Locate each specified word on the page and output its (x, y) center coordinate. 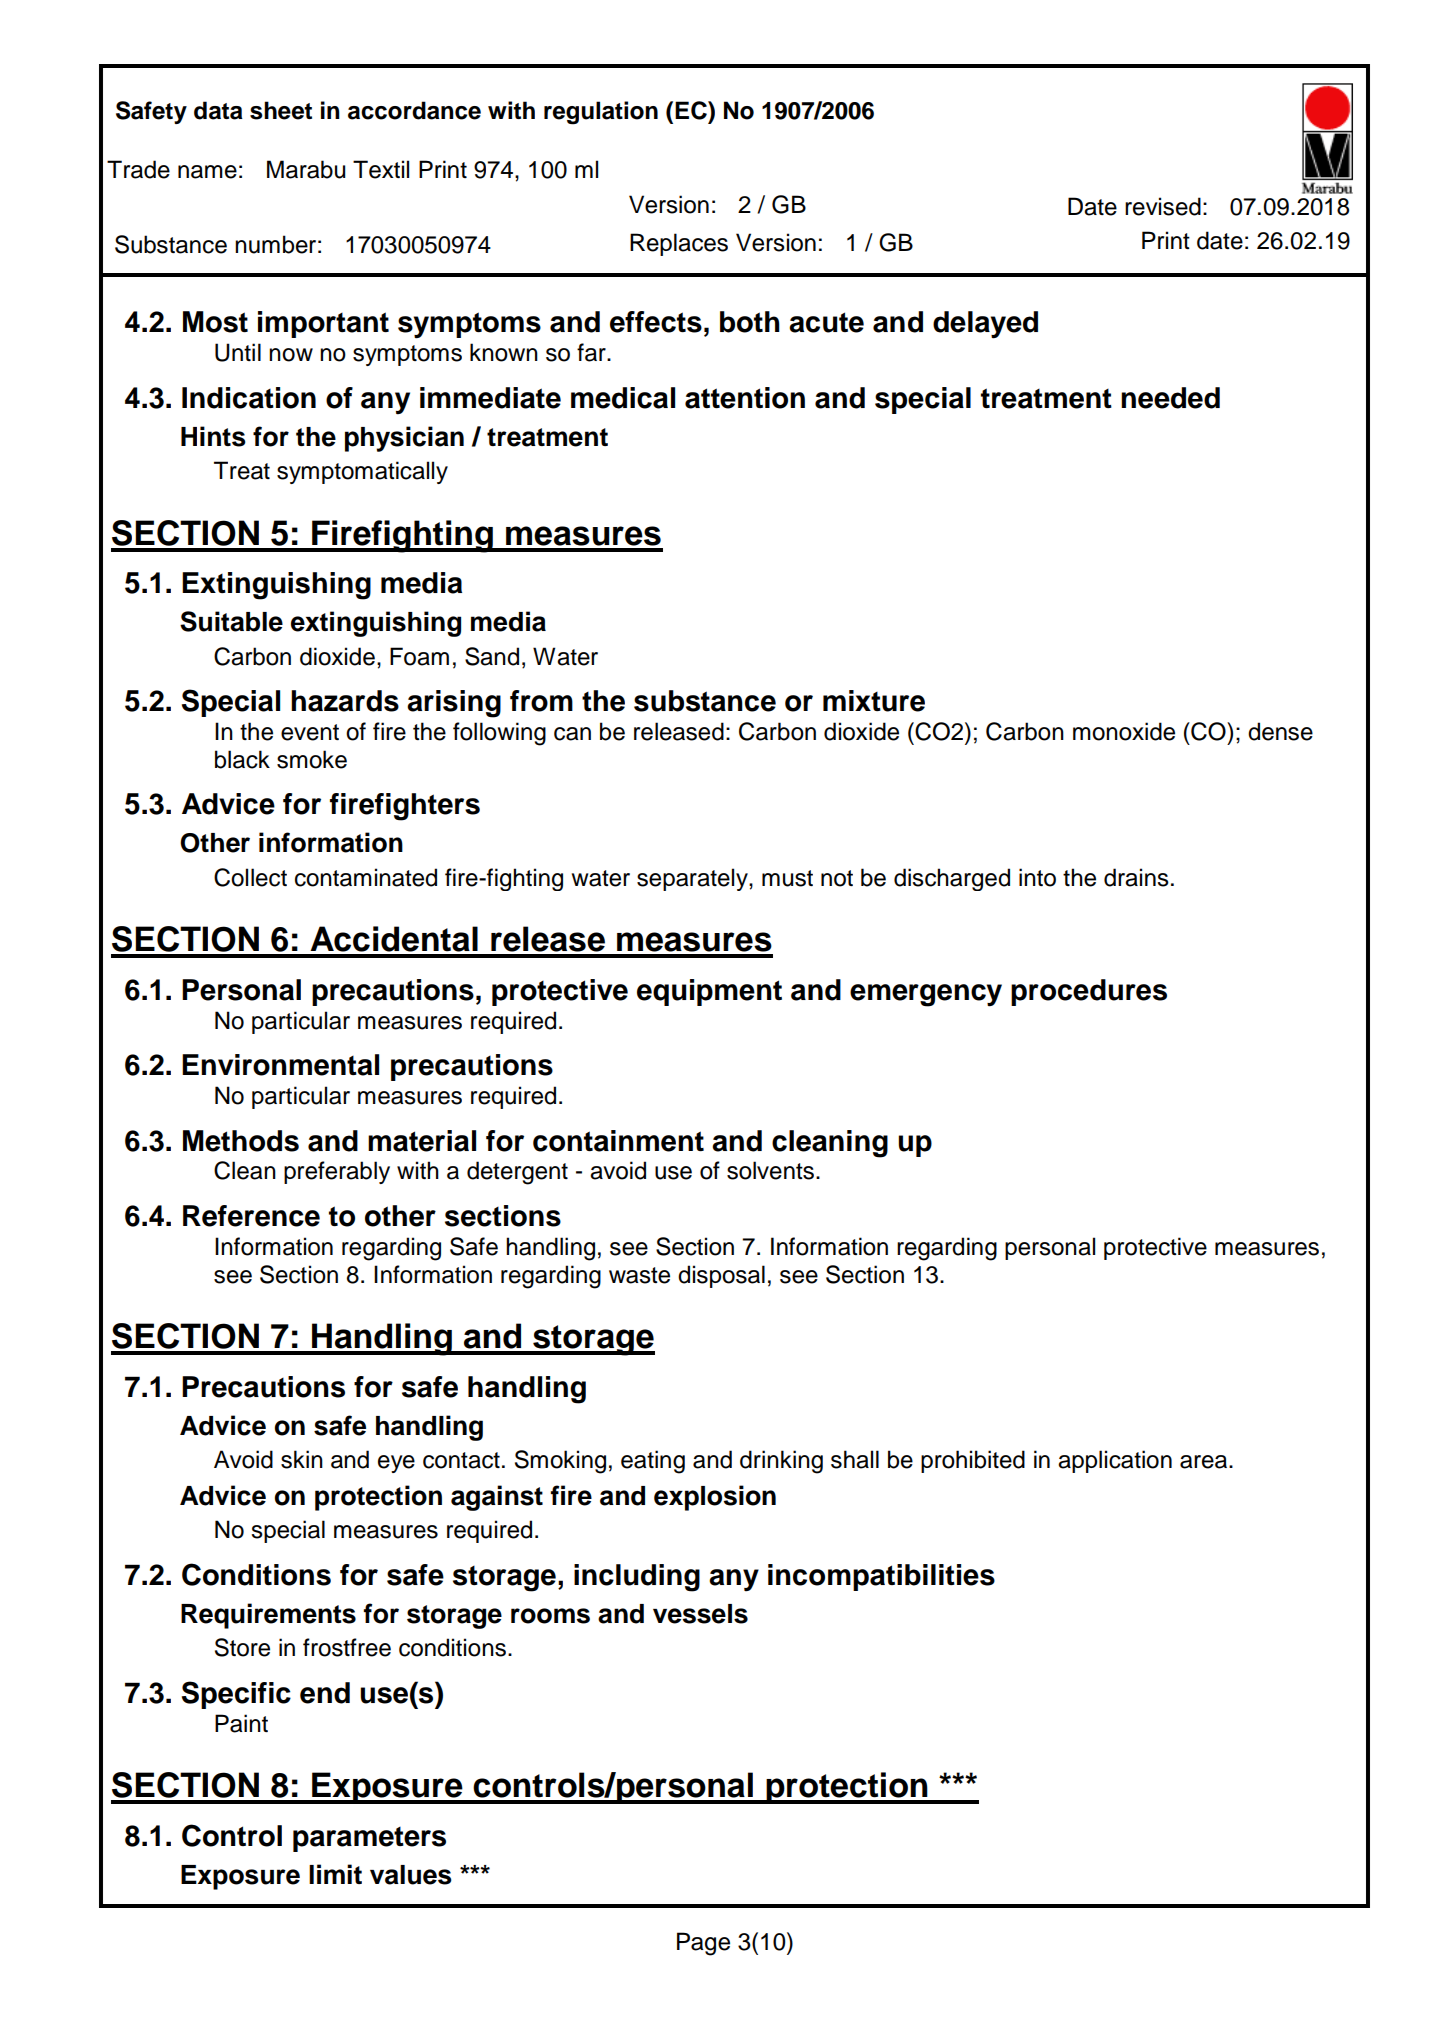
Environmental (280, 1065)
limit (335, 1874)
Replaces (679, 244)
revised (1163, 206)
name (207, 172)
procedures (1089, 992)
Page (703, 1944)
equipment (709, 992)
